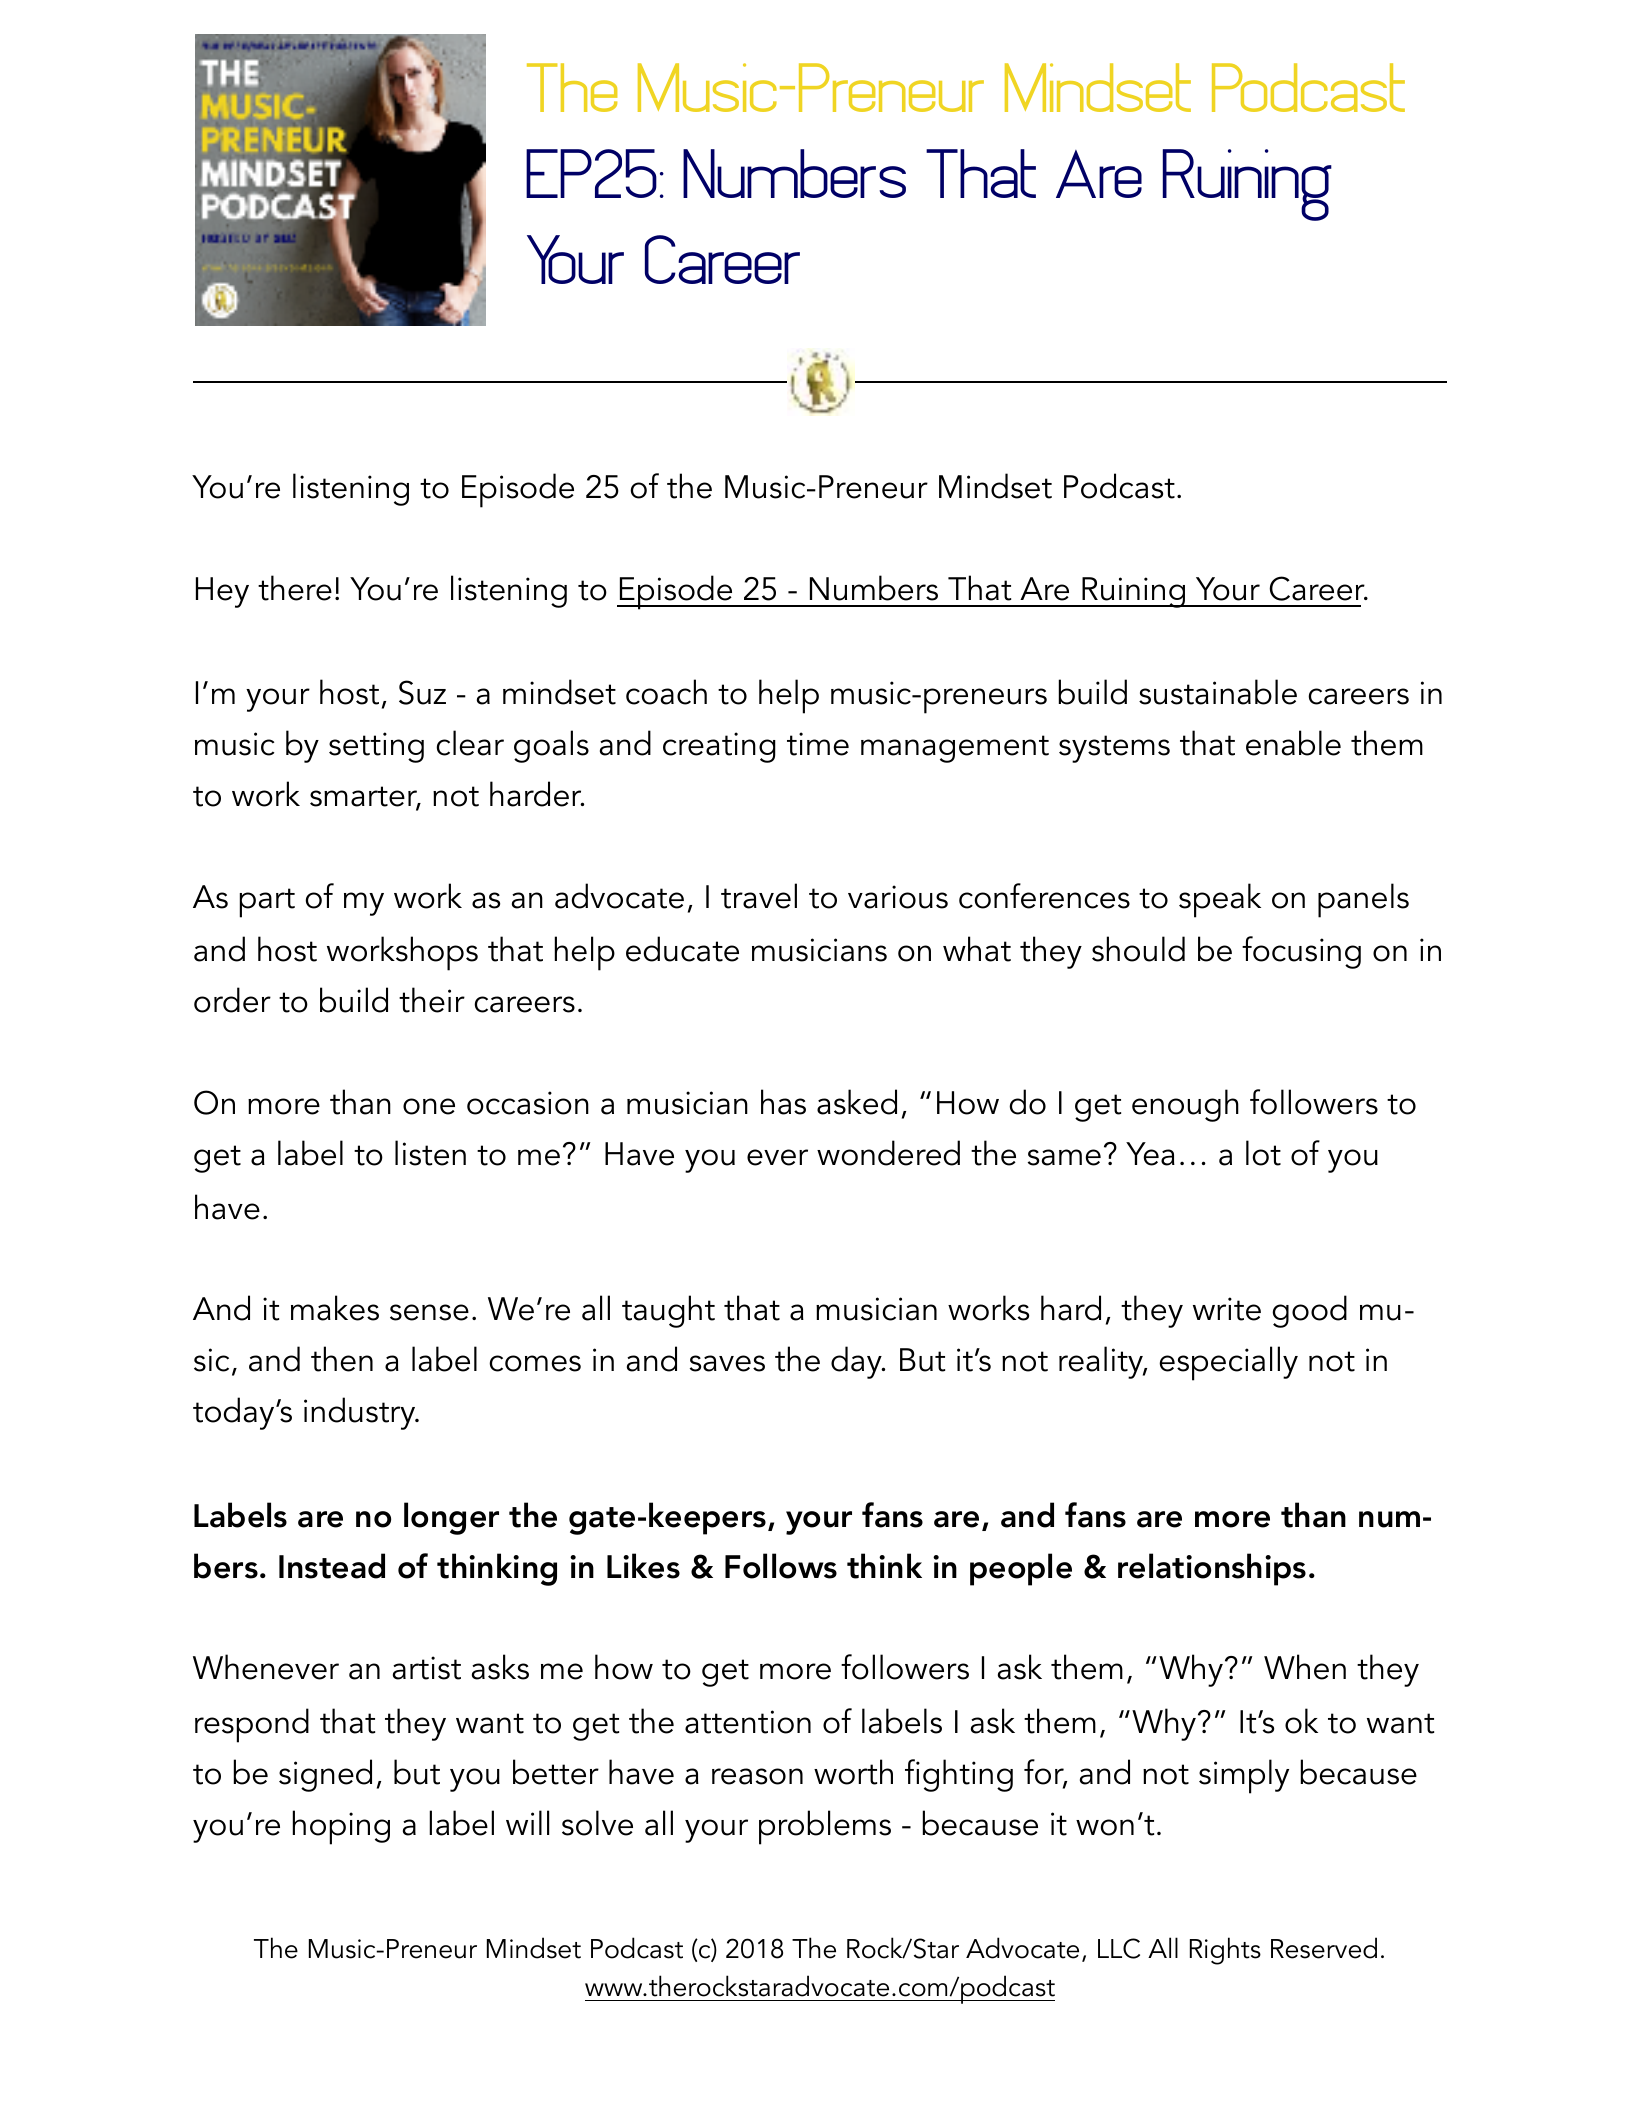 The width and height of the document is (1640, 2122). What do you see at coordinates (429, 1106) in the document?
I see `one` at bounding box center [429, 1106].
